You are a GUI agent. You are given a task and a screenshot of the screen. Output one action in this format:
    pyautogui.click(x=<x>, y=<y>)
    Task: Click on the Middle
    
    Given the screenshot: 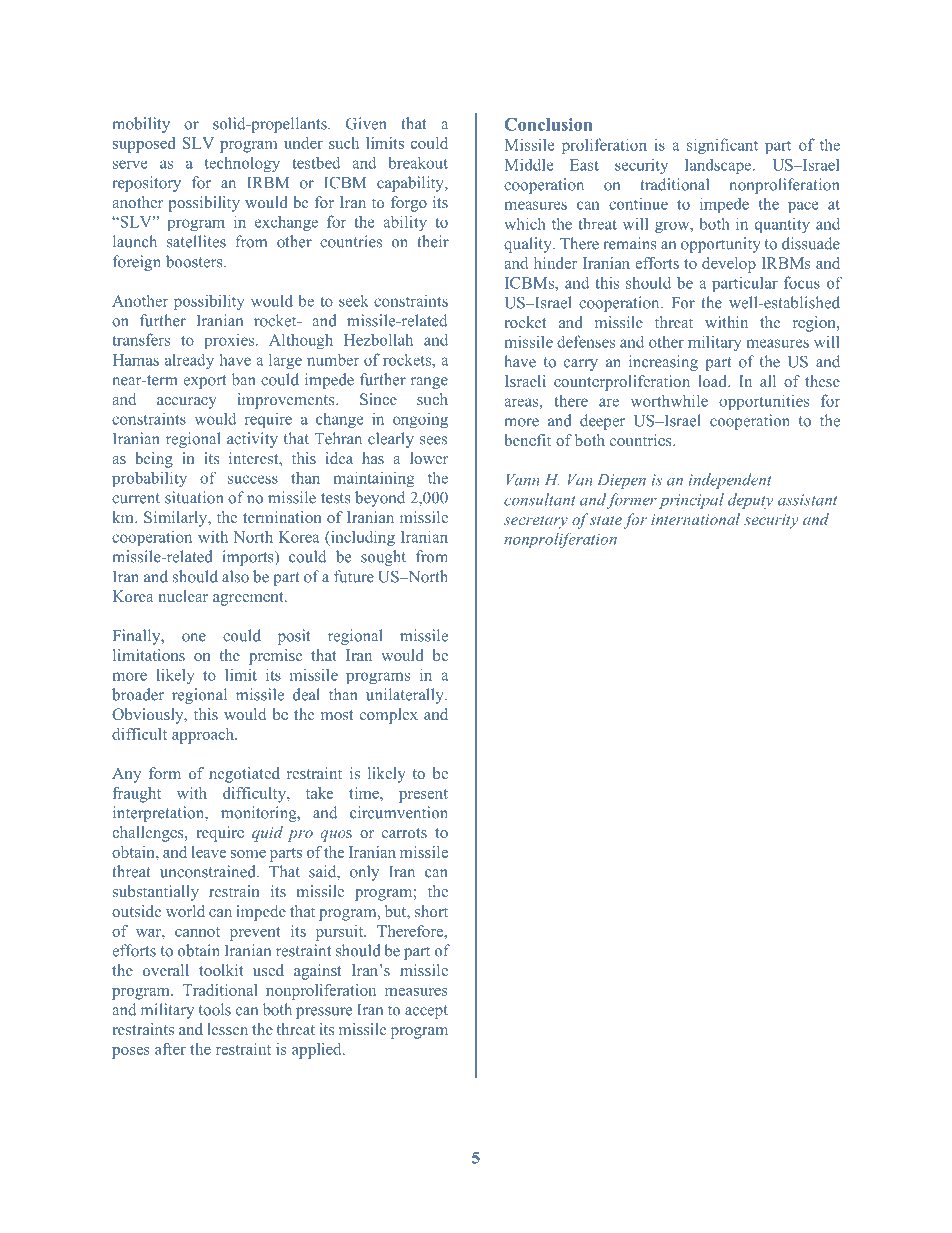 What is the action you would take?
    pyautogui.click(x=529, y=164)
